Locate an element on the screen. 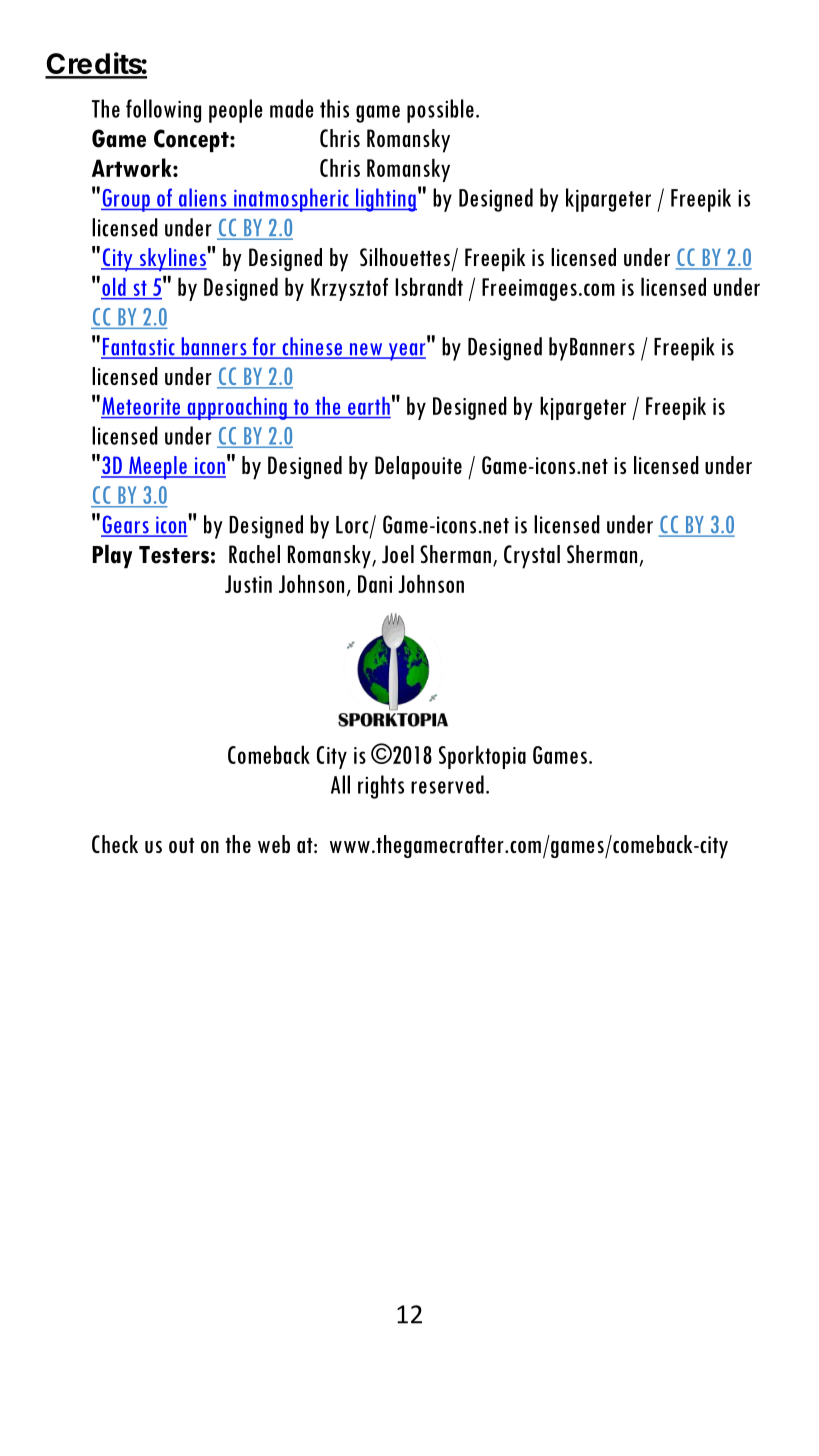 This screenshot has height=1456, width=819. for is located at coordinates (264, 347).
